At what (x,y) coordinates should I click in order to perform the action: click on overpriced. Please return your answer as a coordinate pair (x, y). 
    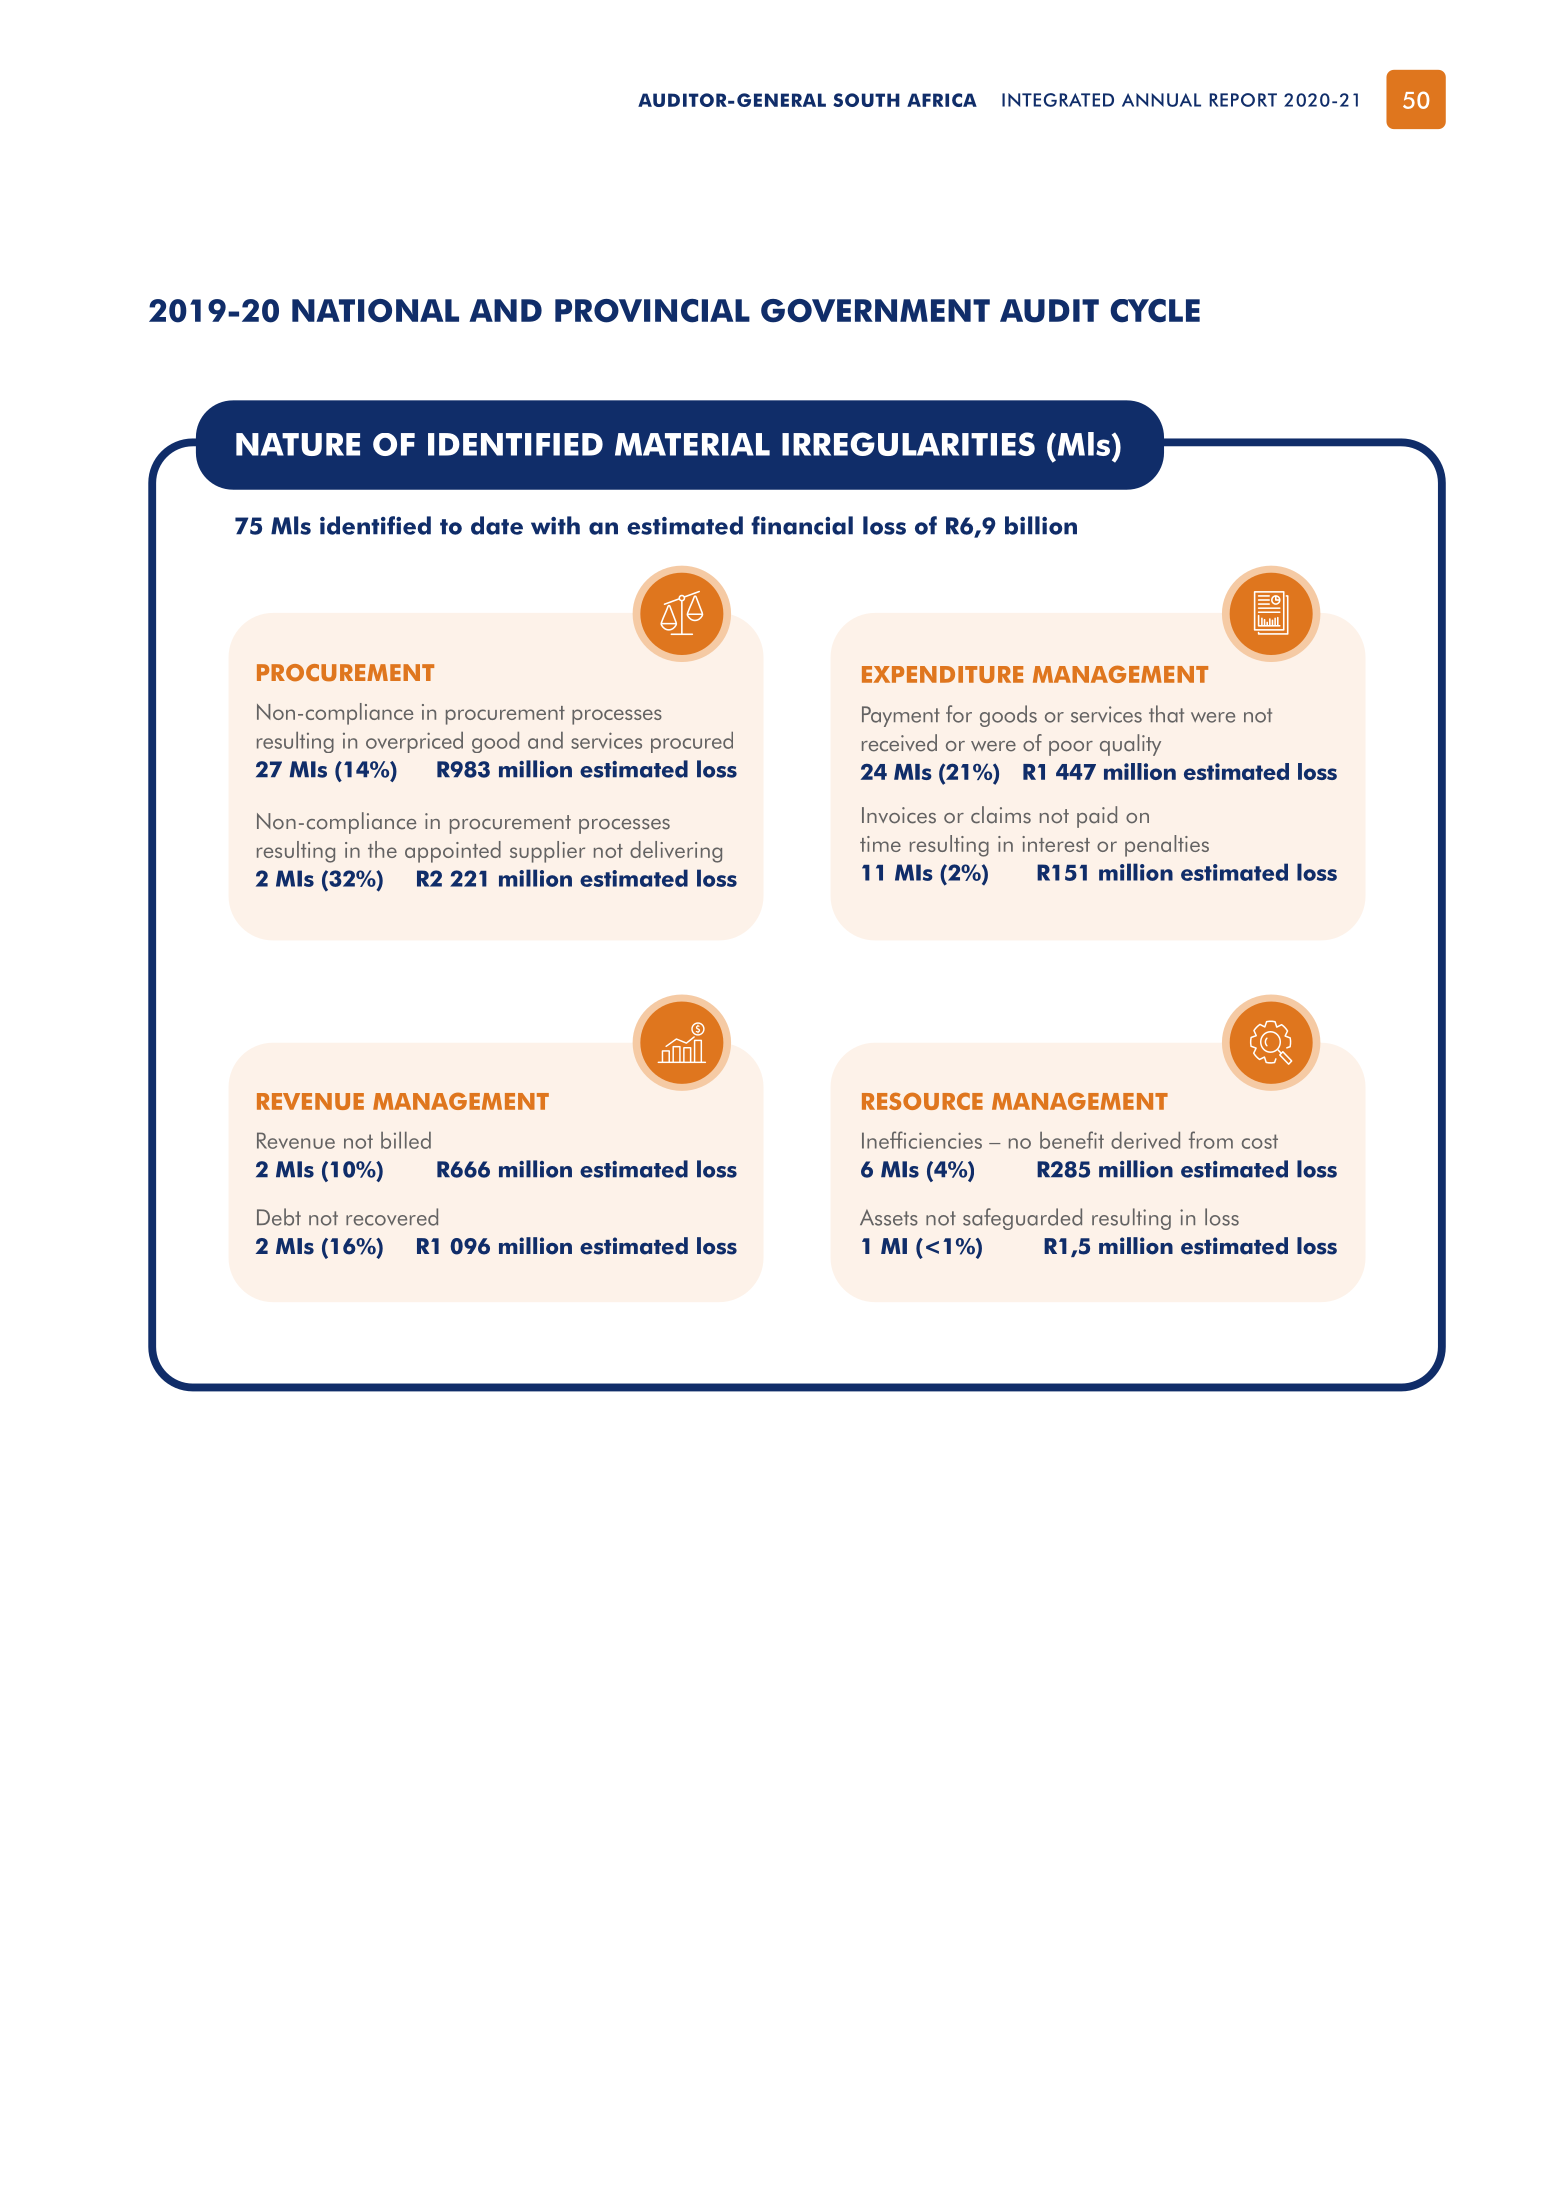
    Looking at the image, I should click on (414, 742).
